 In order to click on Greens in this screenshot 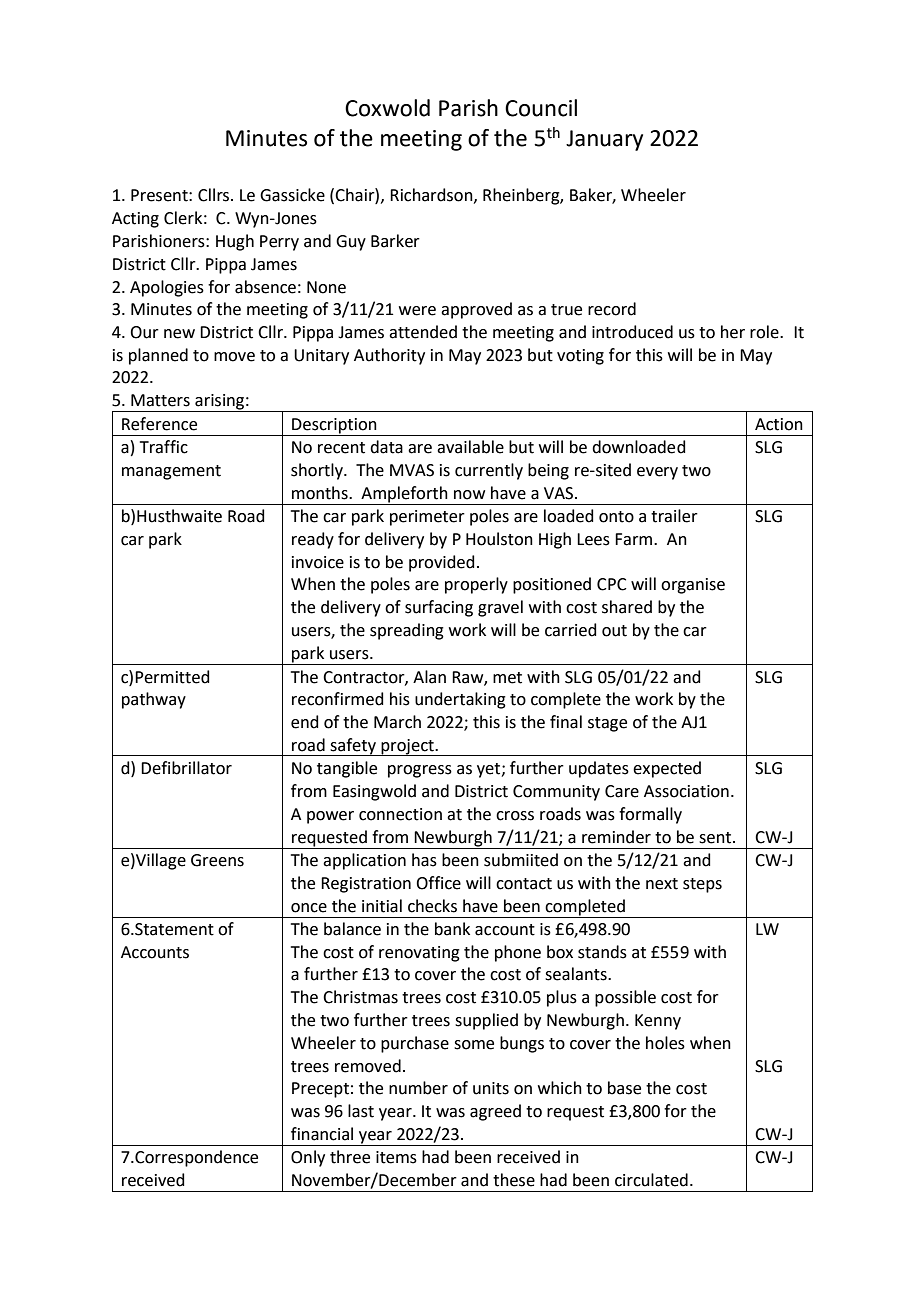, I will do `click(217, 860)`.
